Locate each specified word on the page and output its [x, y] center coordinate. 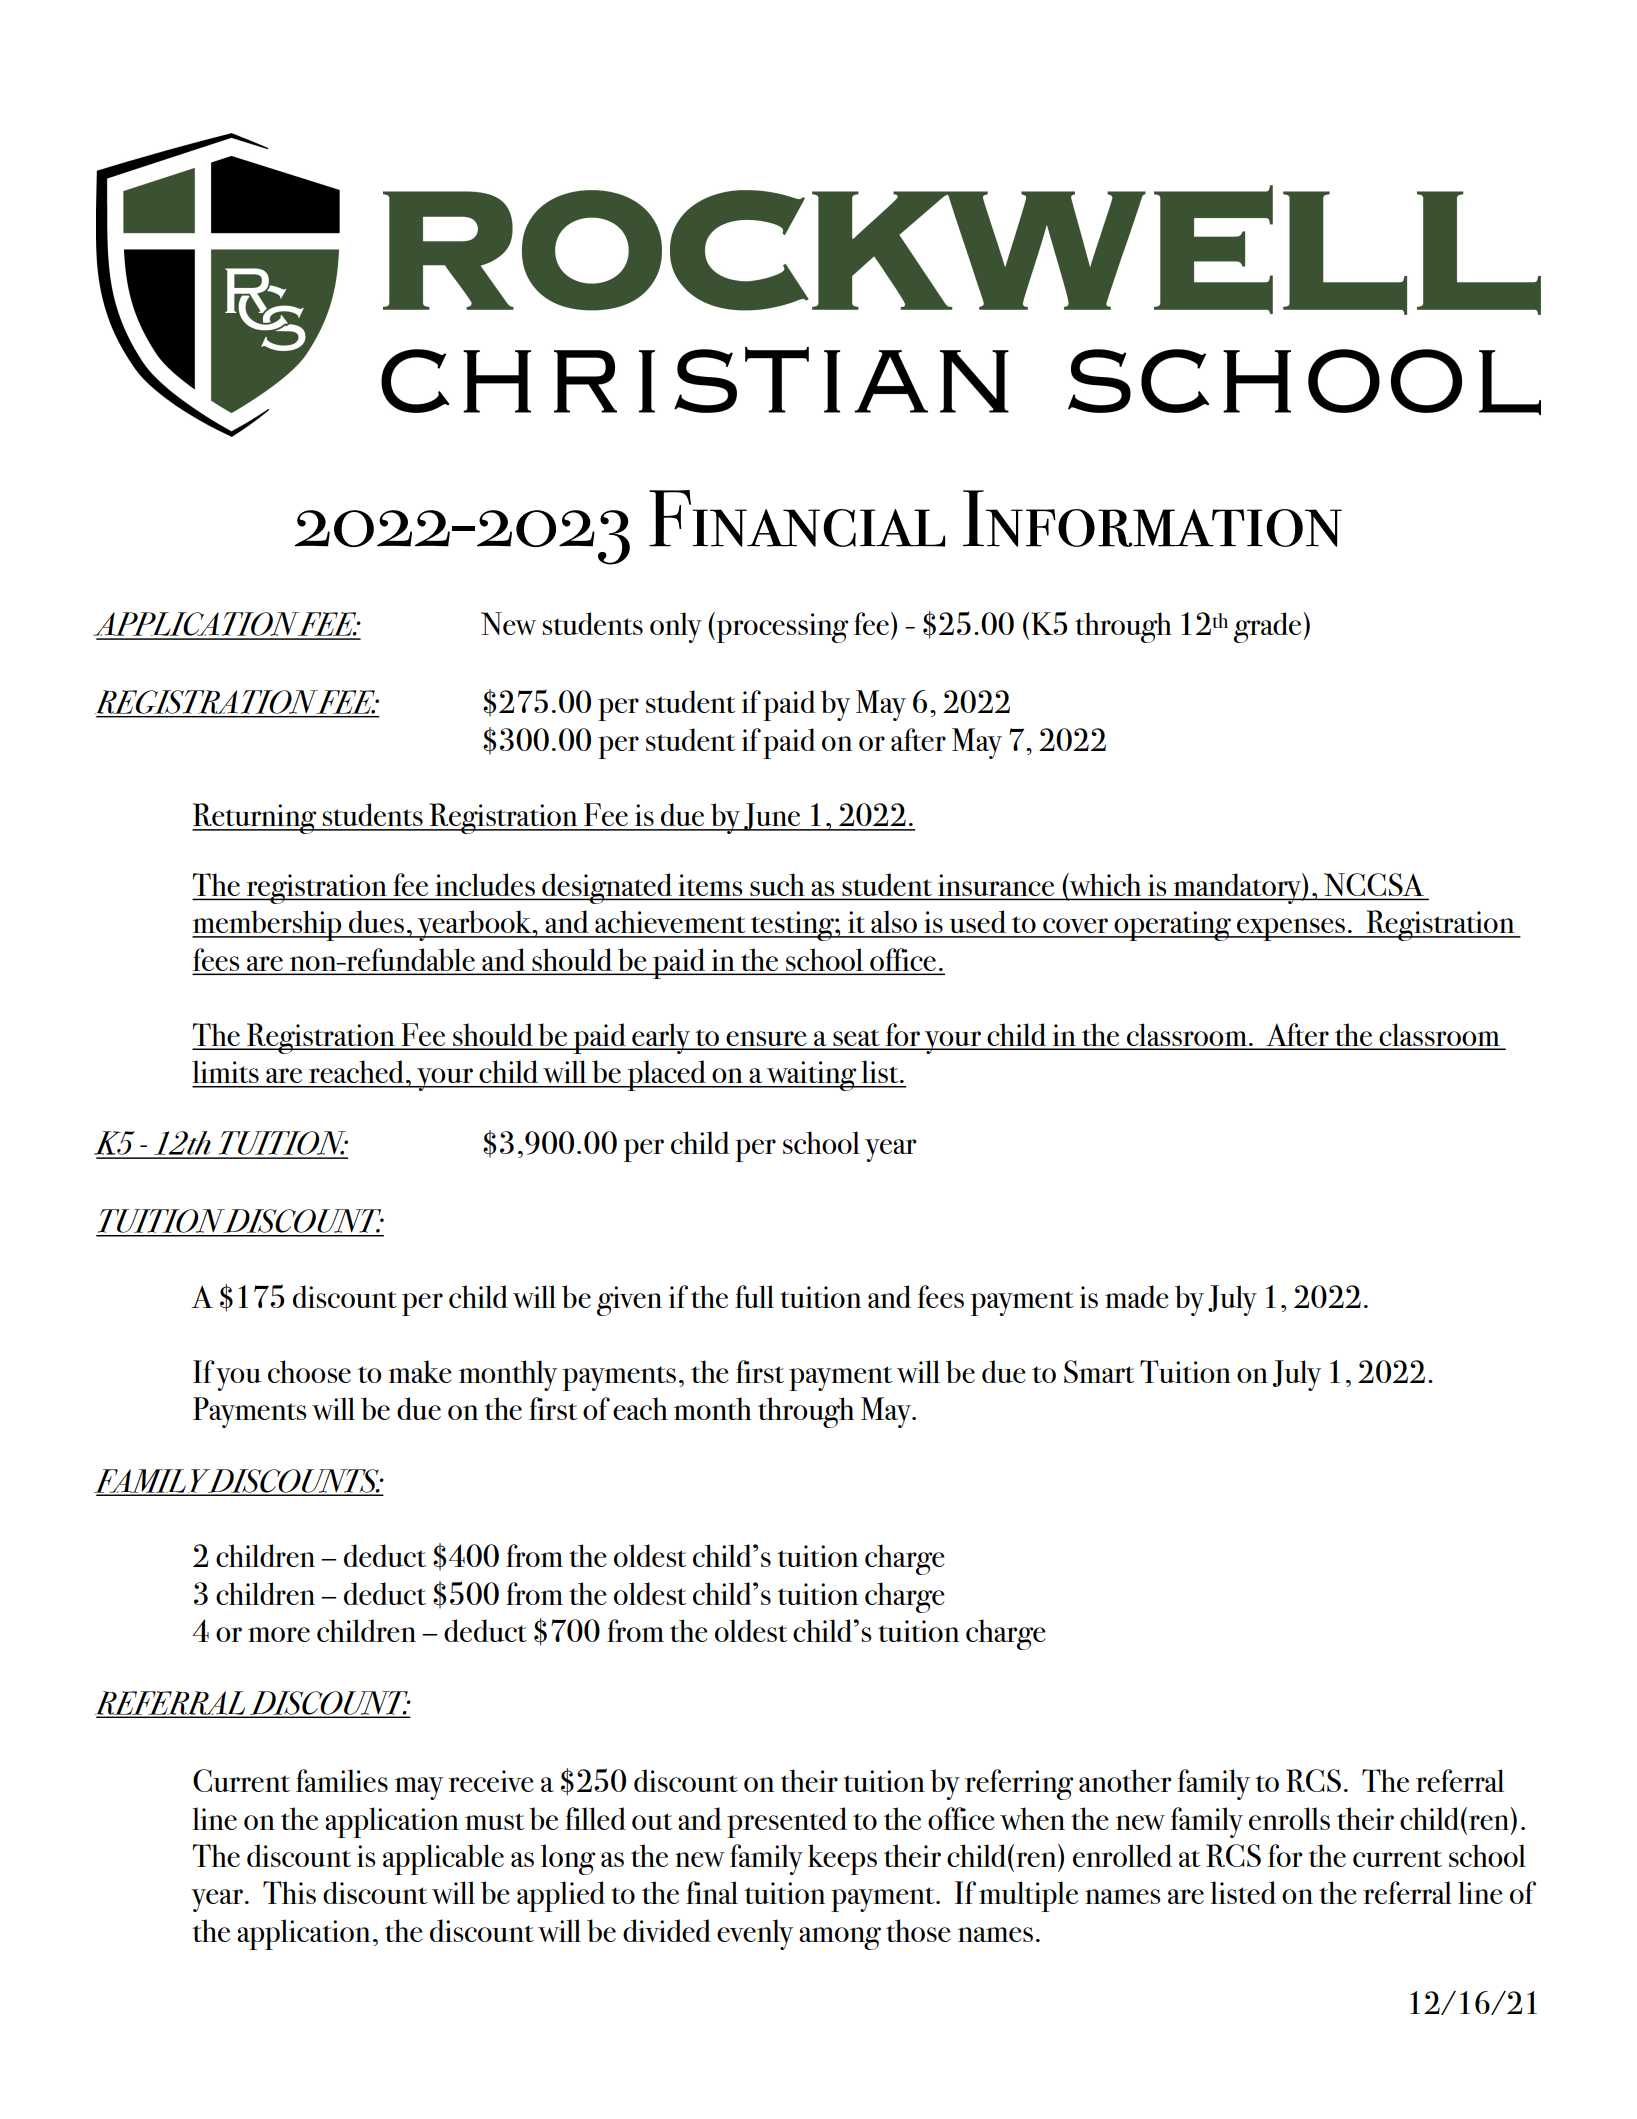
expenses [1291, 929]
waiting [811, 1076]
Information [1152, 518]
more [279, 1634]
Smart [1099, 1371]
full [754, 1296]
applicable [443, 1859]
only [676, 627]
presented [787, 1822]
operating [1173, 926]
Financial [797, 518]
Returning [255, 818]
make [420, 1371]
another [1125, 1780]
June [772, 817]
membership [268, 925]
